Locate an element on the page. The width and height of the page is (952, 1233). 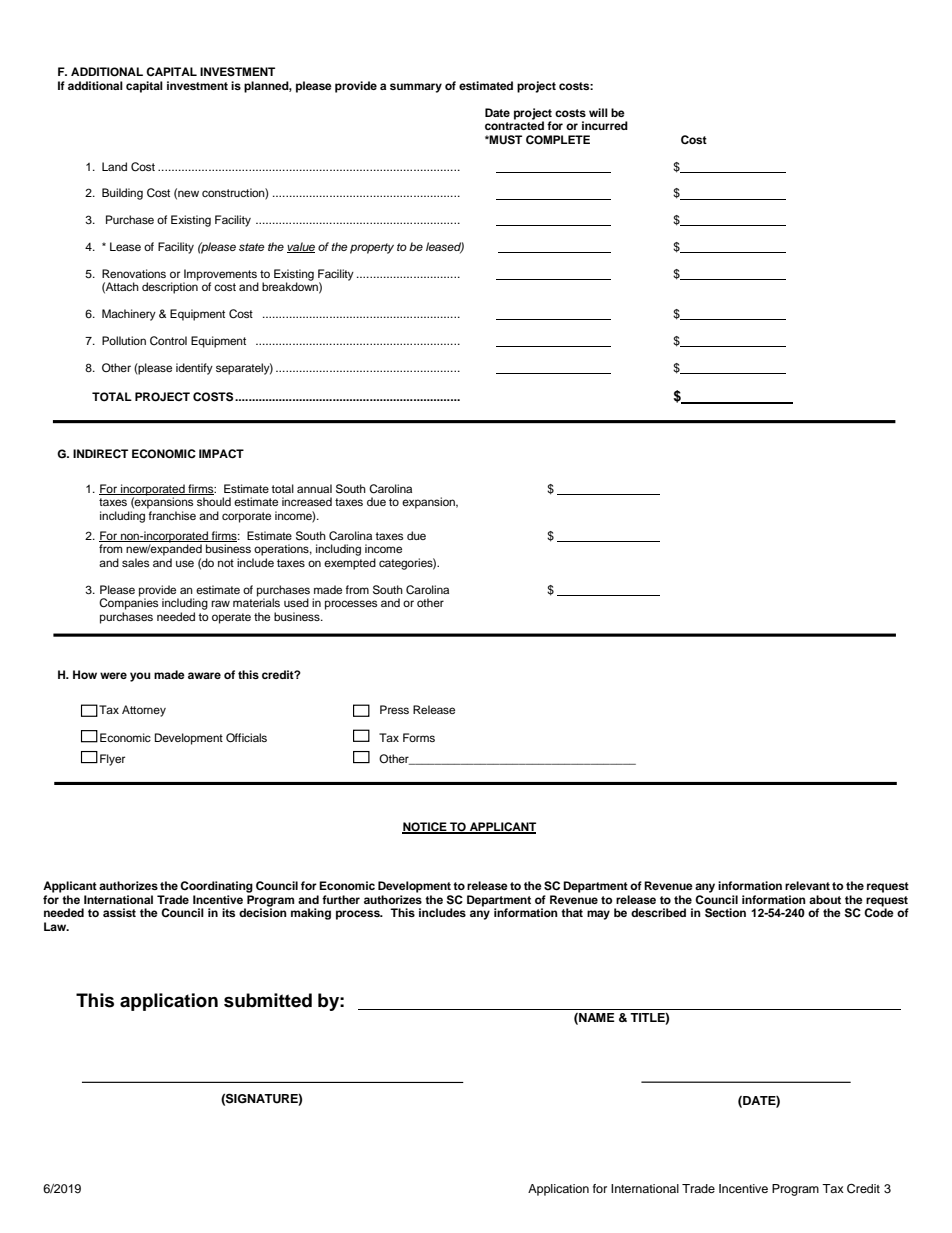
franchise is located at coordinates (172, 515).
